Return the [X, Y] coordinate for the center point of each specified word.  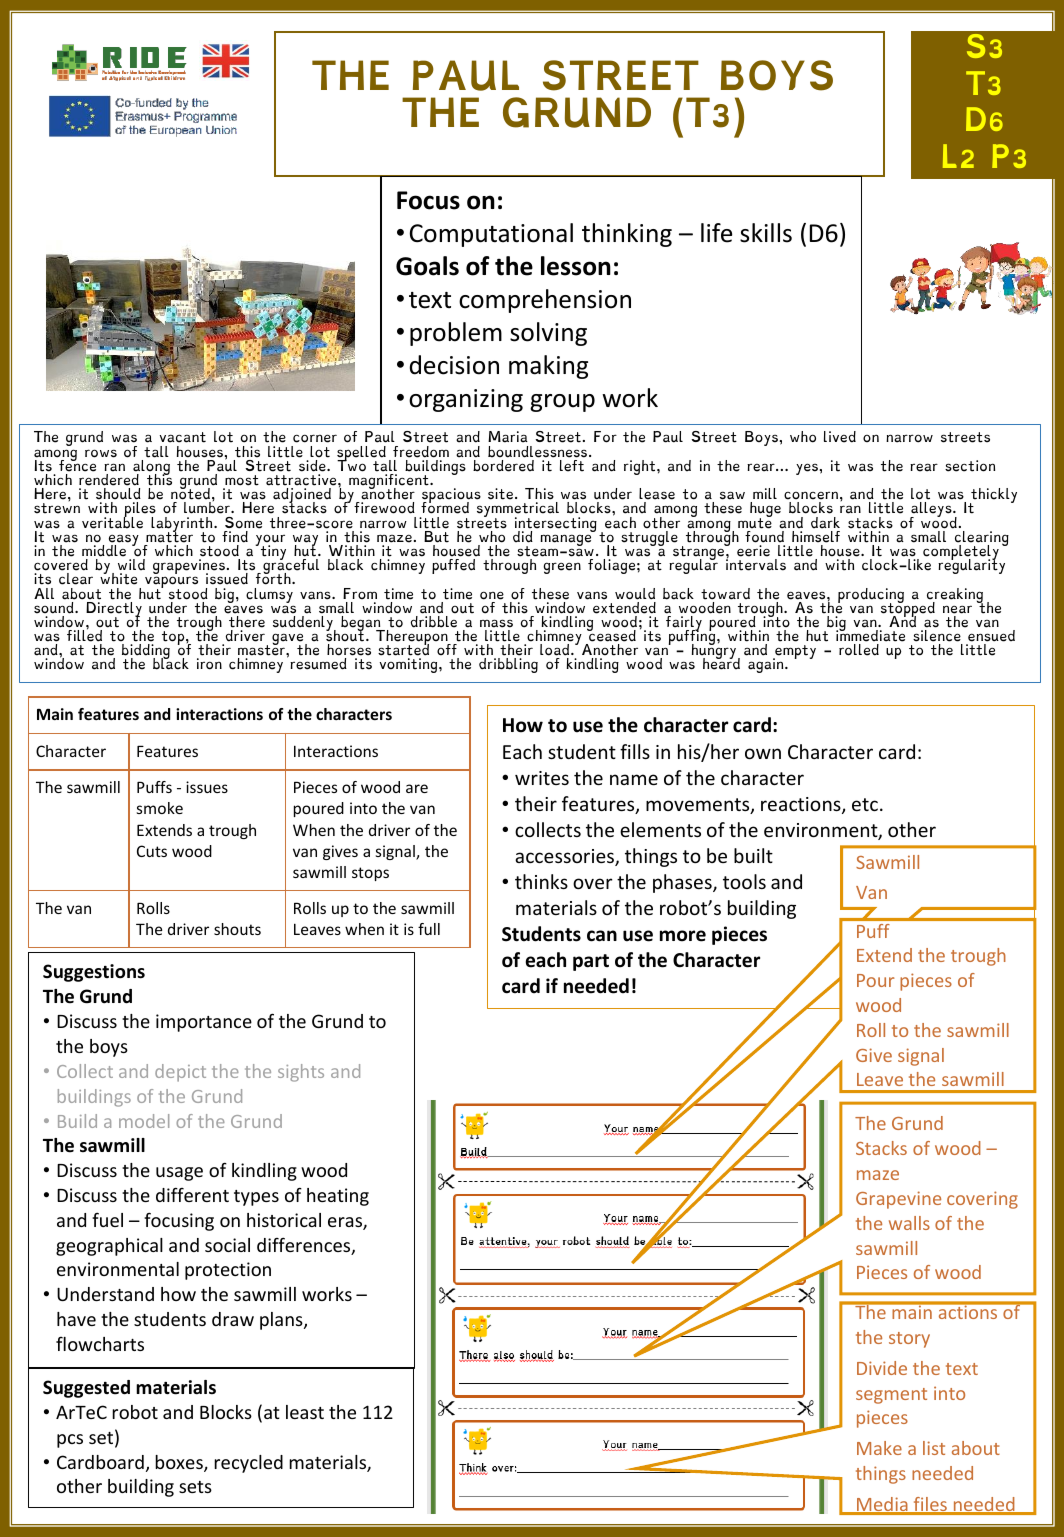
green [562, 568]
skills [766, 233]
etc [865, 804]
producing [871, 596]
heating [338, 1197]
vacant [183, 437]
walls [909, 1223]
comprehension [545, 301]
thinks [541, 881]
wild [131, 564]
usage [179, 1174]
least [305, 1412]
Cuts [152, 851]
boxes [180, 1463]
